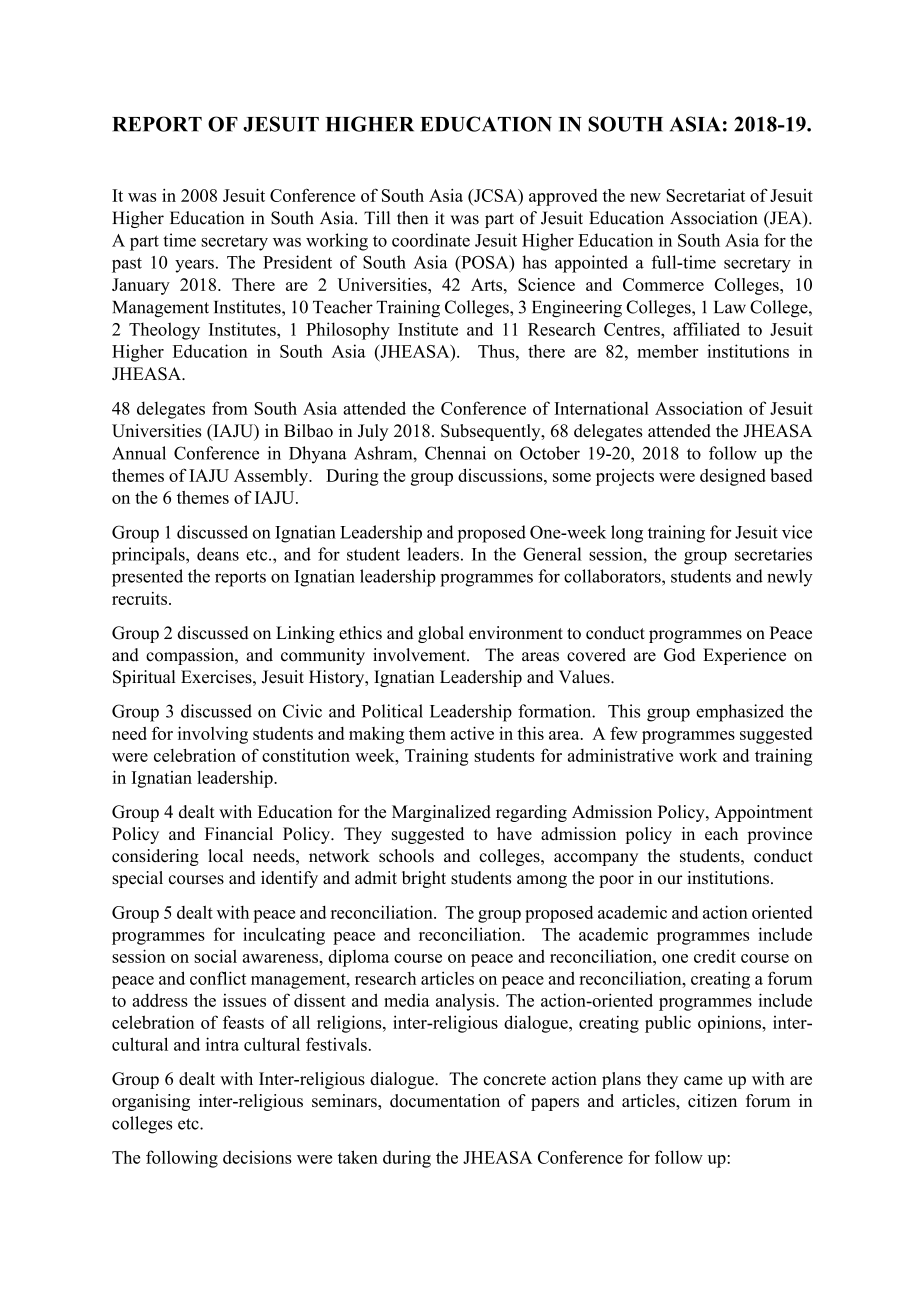 The height and width of the page is (1308, 924). What do you see at coordinates (218, 554) in the page?
I see `deans` at bounding box center [218, 554].
